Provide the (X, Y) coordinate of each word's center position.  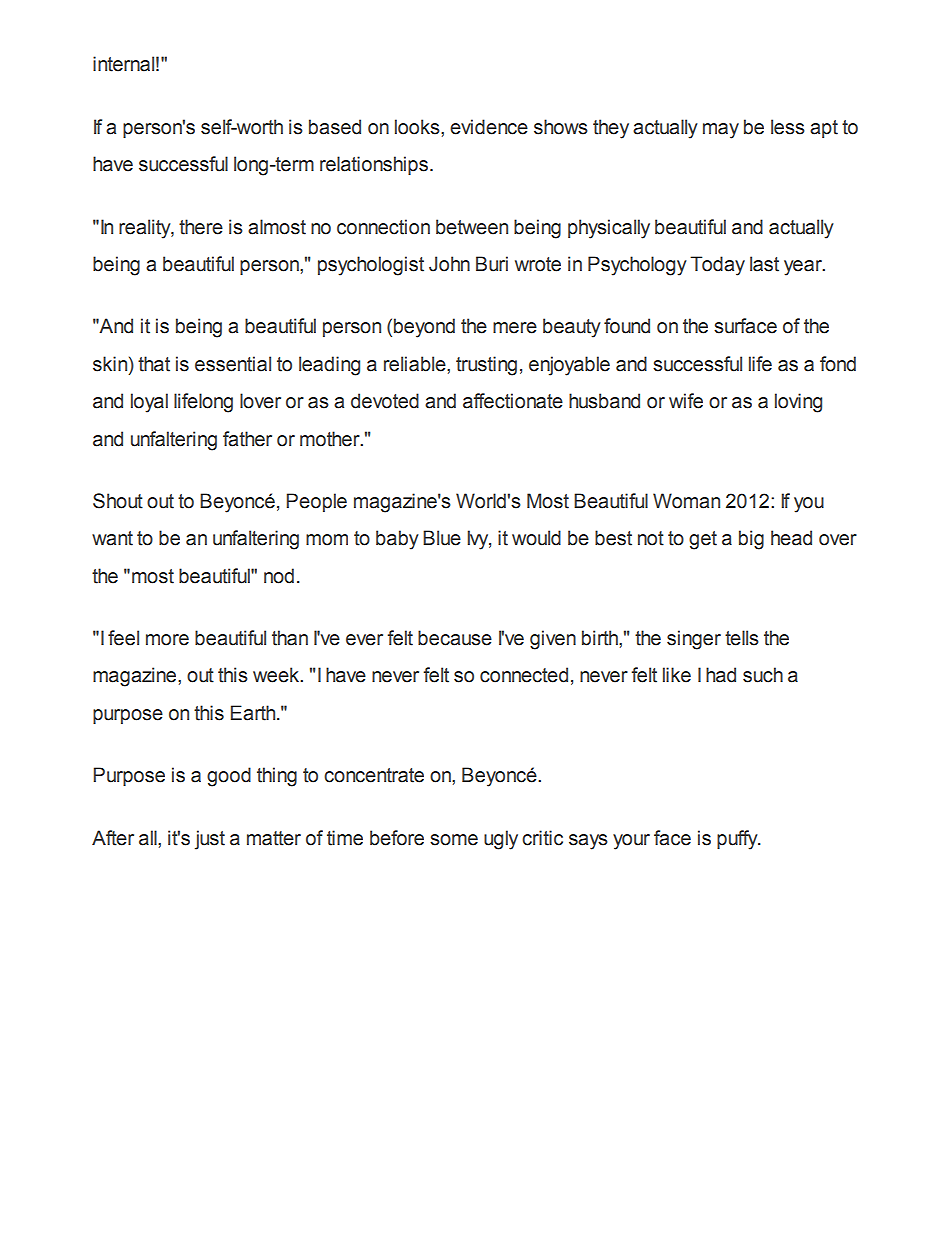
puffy (738, 840)
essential (233, 364)
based (335, 127)
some (454, 840)
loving (798, 403)
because (455, 638)
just (210, 840)
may (721, 131)
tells (742, 638)
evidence (489, 127)
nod (279, 576)
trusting (486, 366)
